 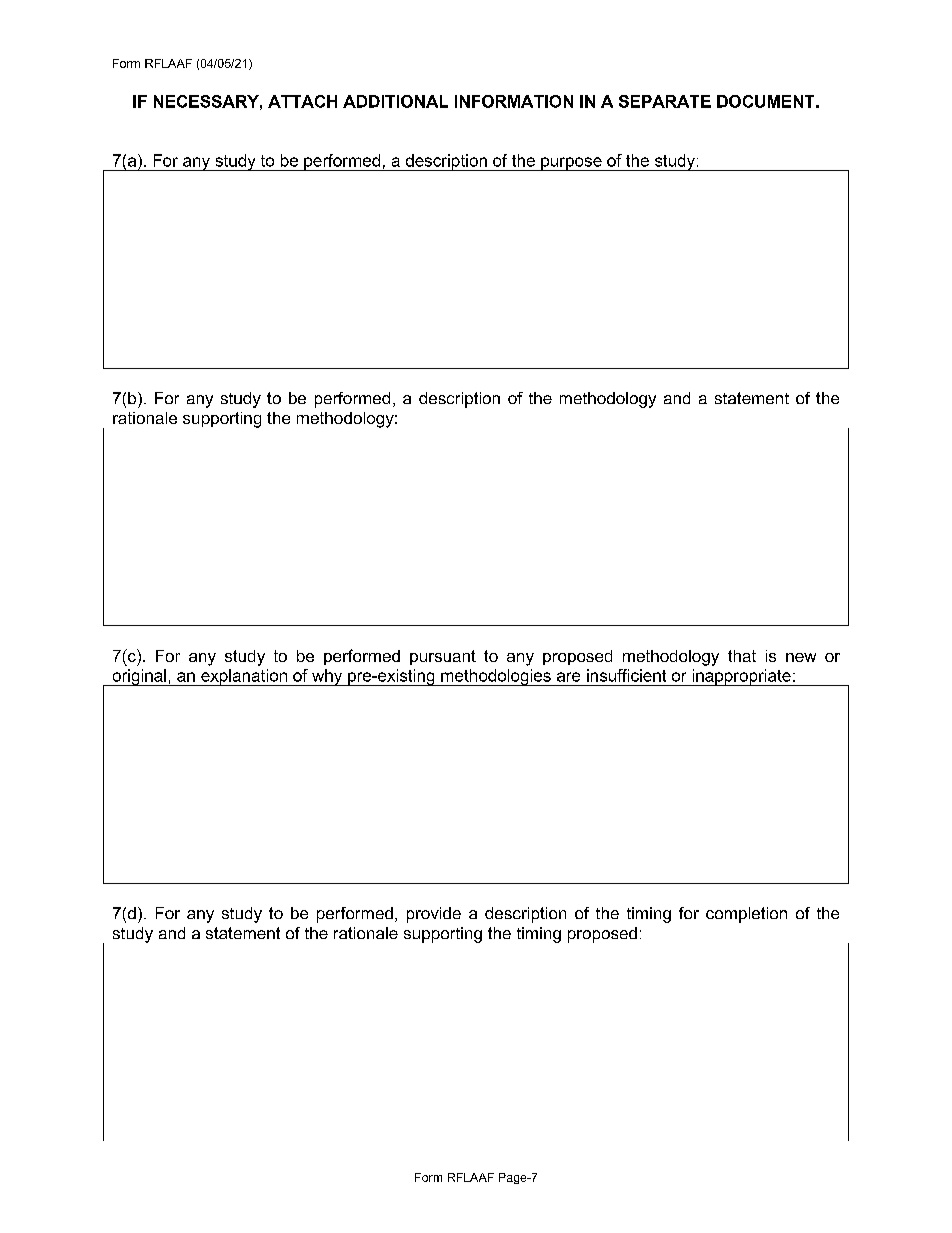 What do you see at coordinates (665, 101) in the screenshot?
I see `SEPARATE` at bounding box center [665, 101].
